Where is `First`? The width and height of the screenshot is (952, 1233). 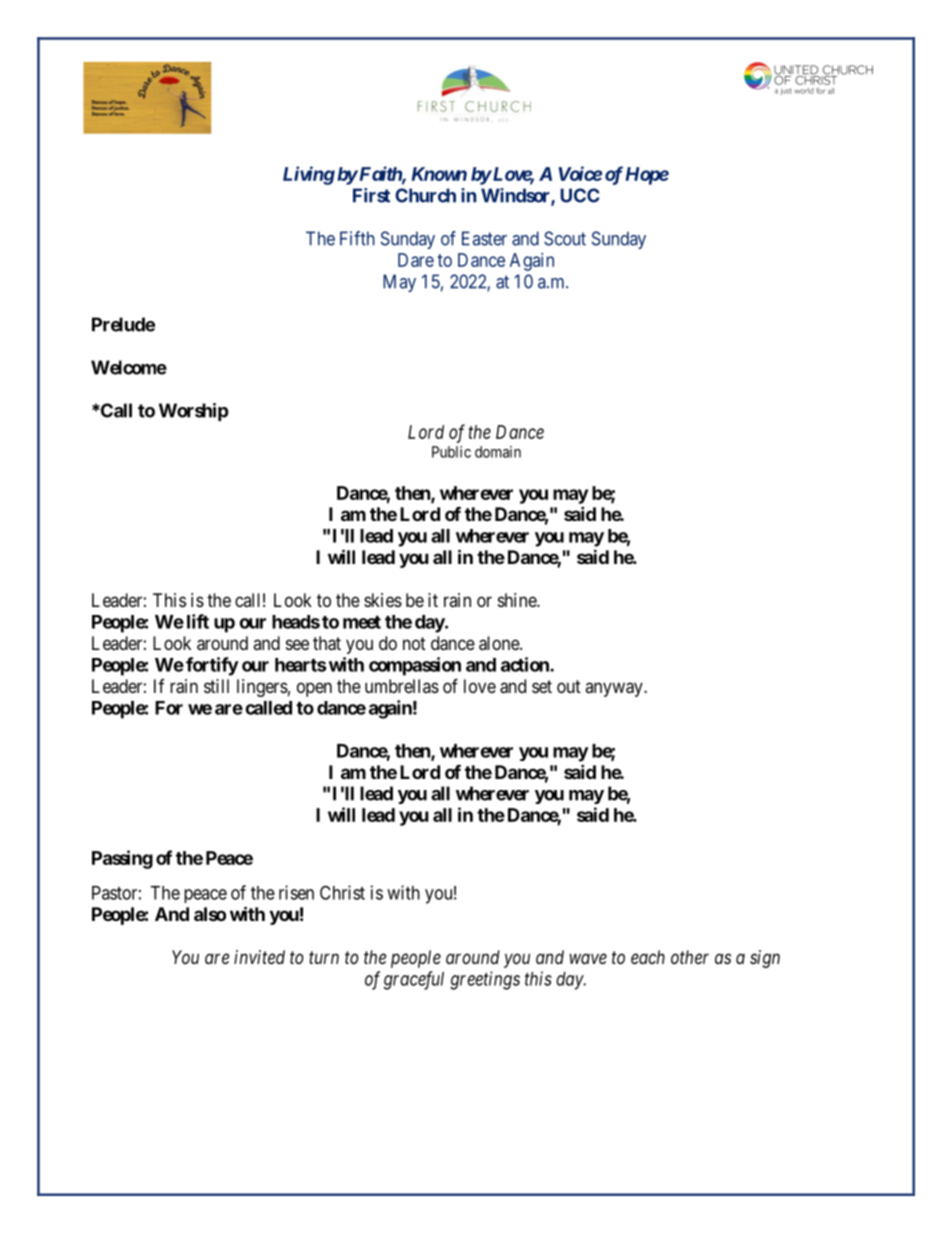 First is located at coordinates (371, 195).
